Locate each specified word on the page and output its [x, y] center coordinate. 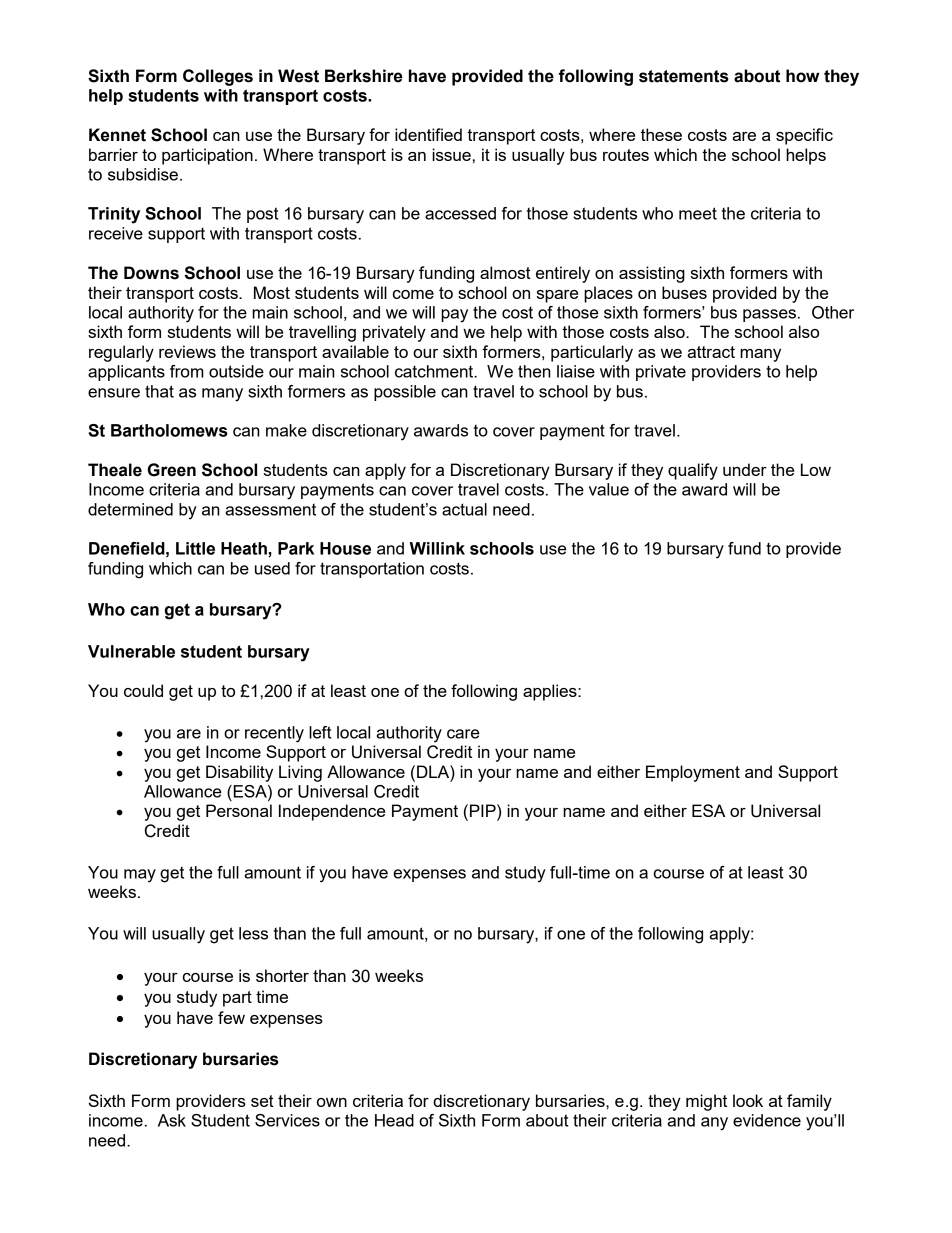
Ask [172, 1120]
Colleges [218, 77]
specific [804, 136]
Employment [693, 773]
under [745, 469]
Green [172, 470]
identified [428, 134]
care [463, 734]
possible [405, 393]
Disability [239, 773]
